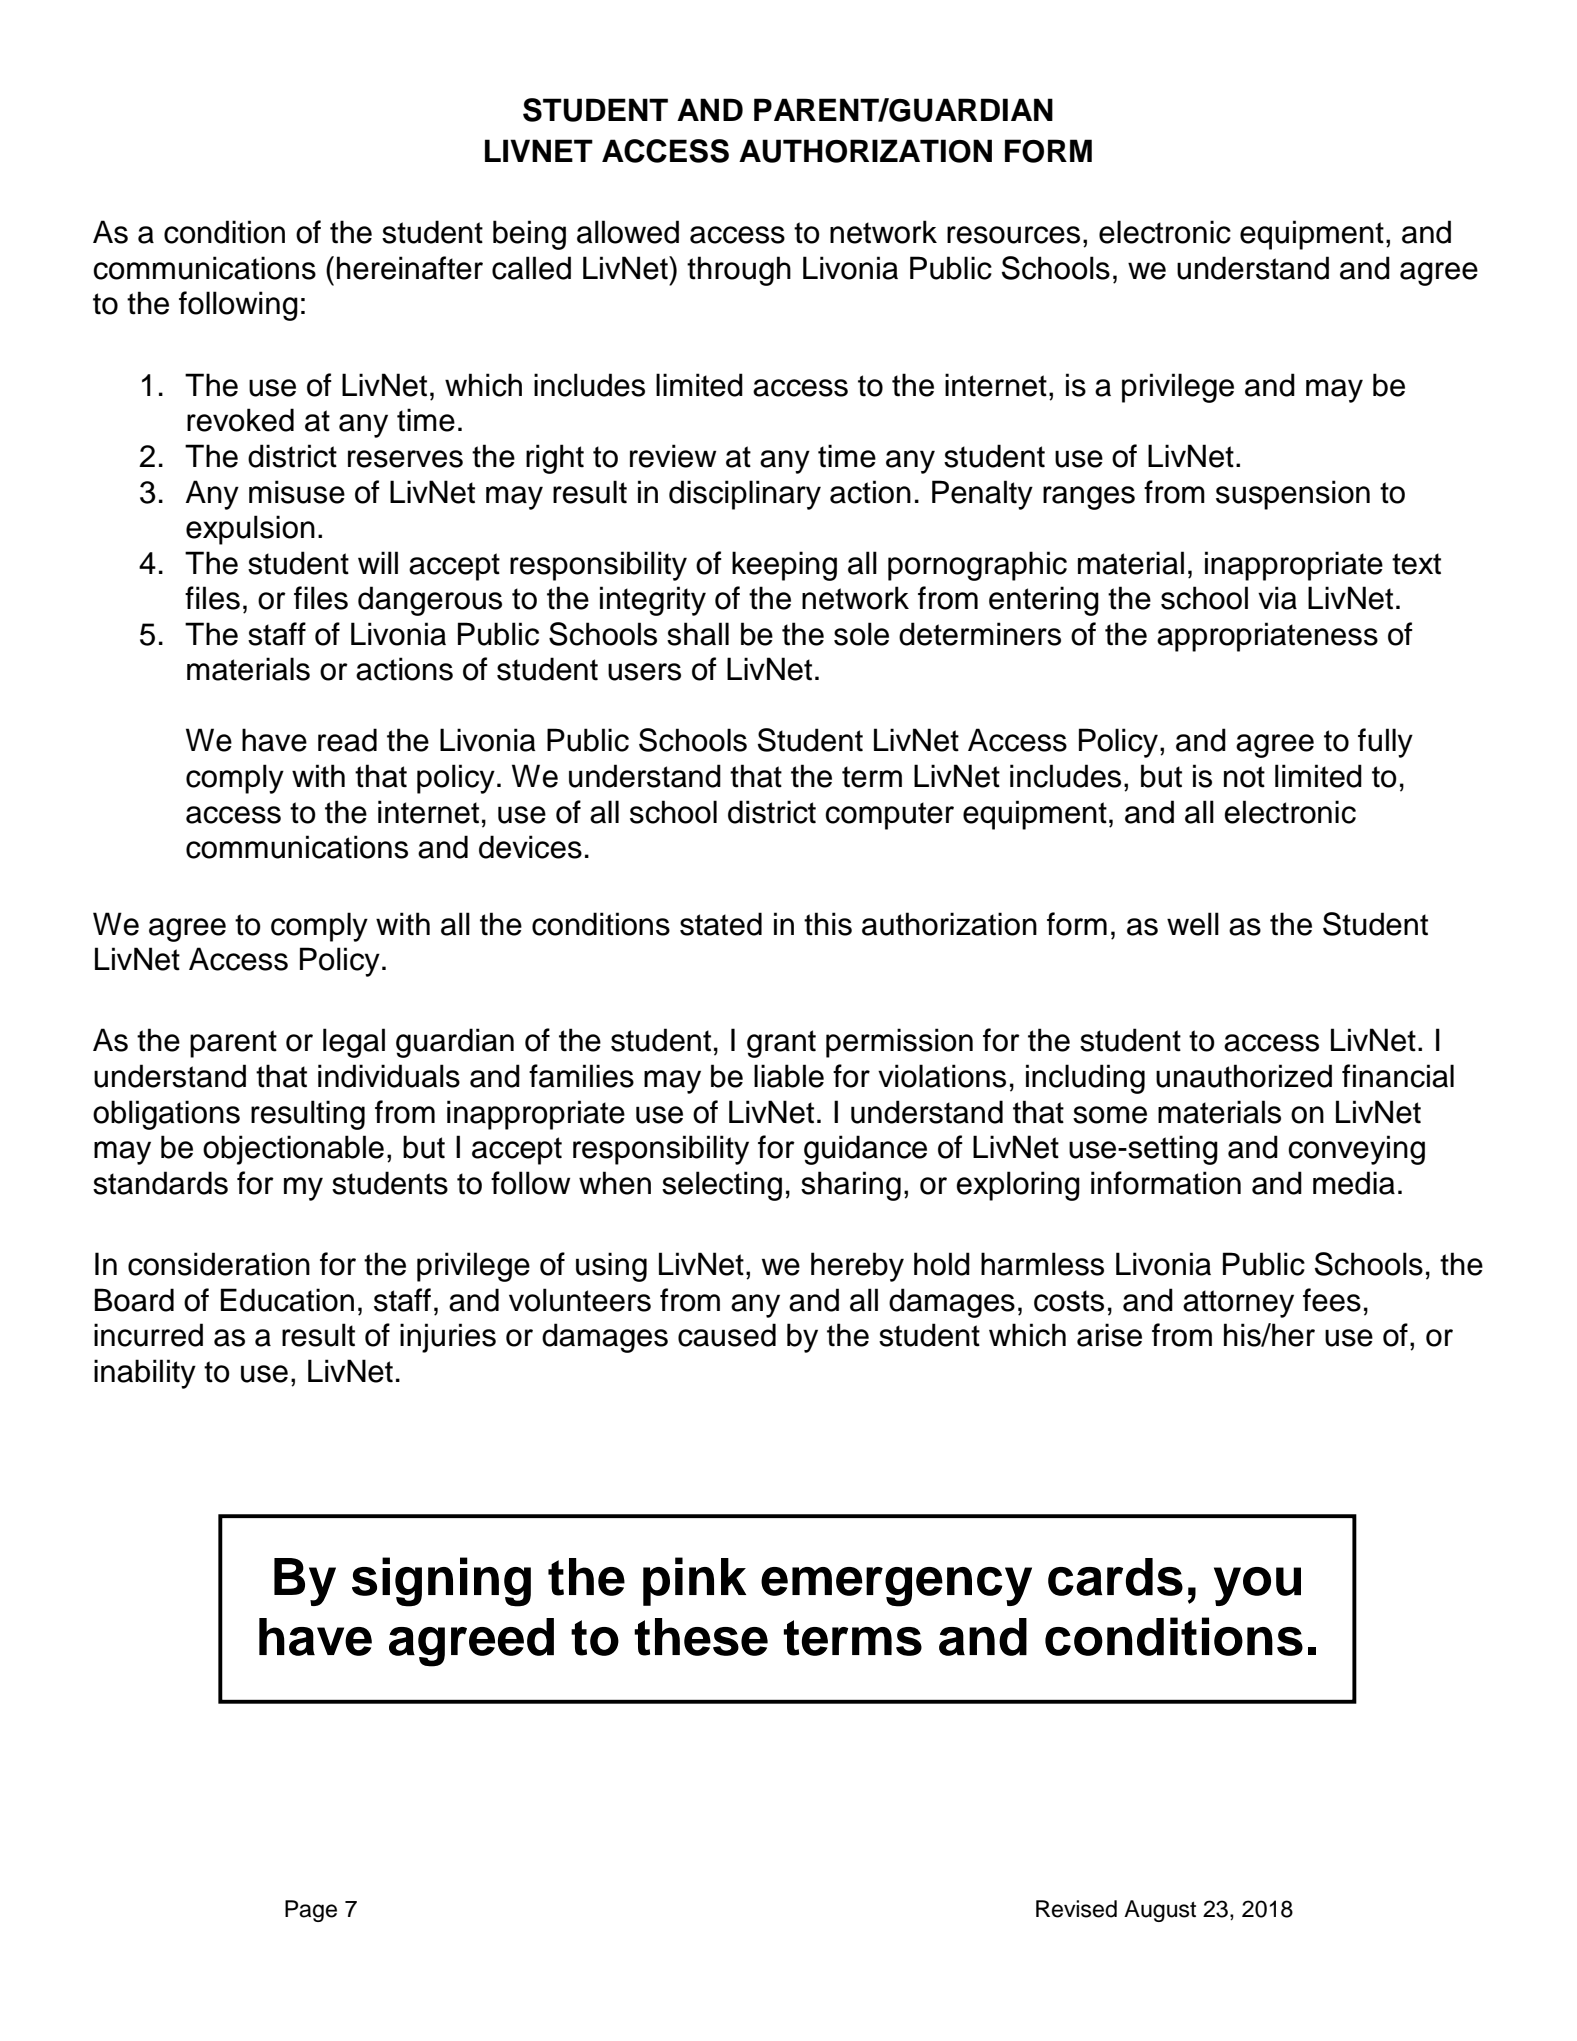  Describe the element at coordinates (739, 271) in the screenshot. I see `through` at that location.
